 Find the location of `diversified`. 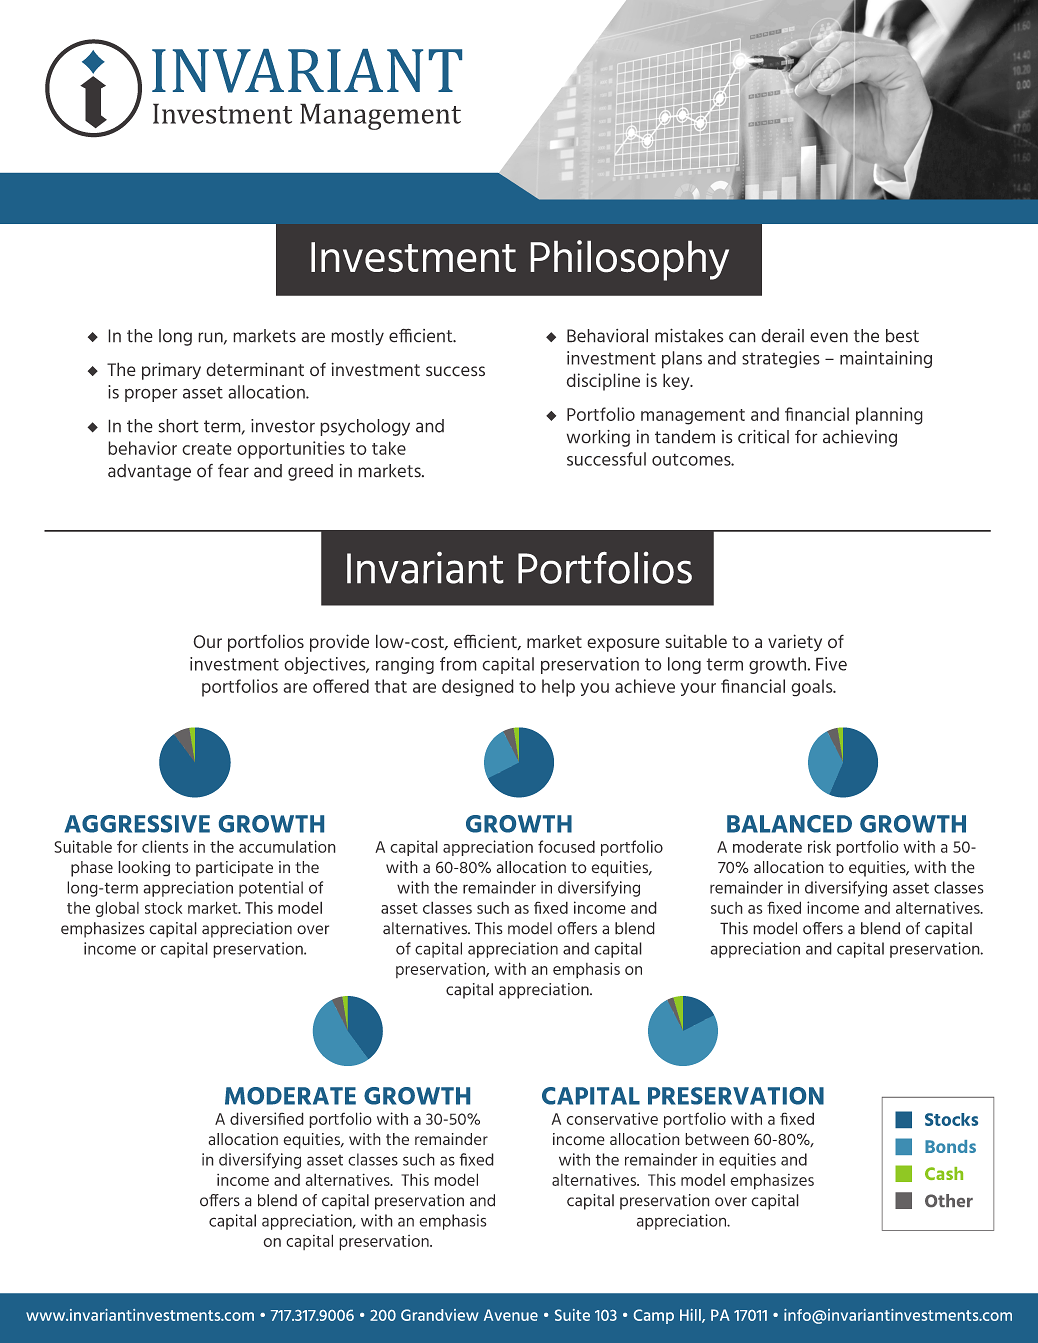

diversified is located at coordinates (267, 1118).
